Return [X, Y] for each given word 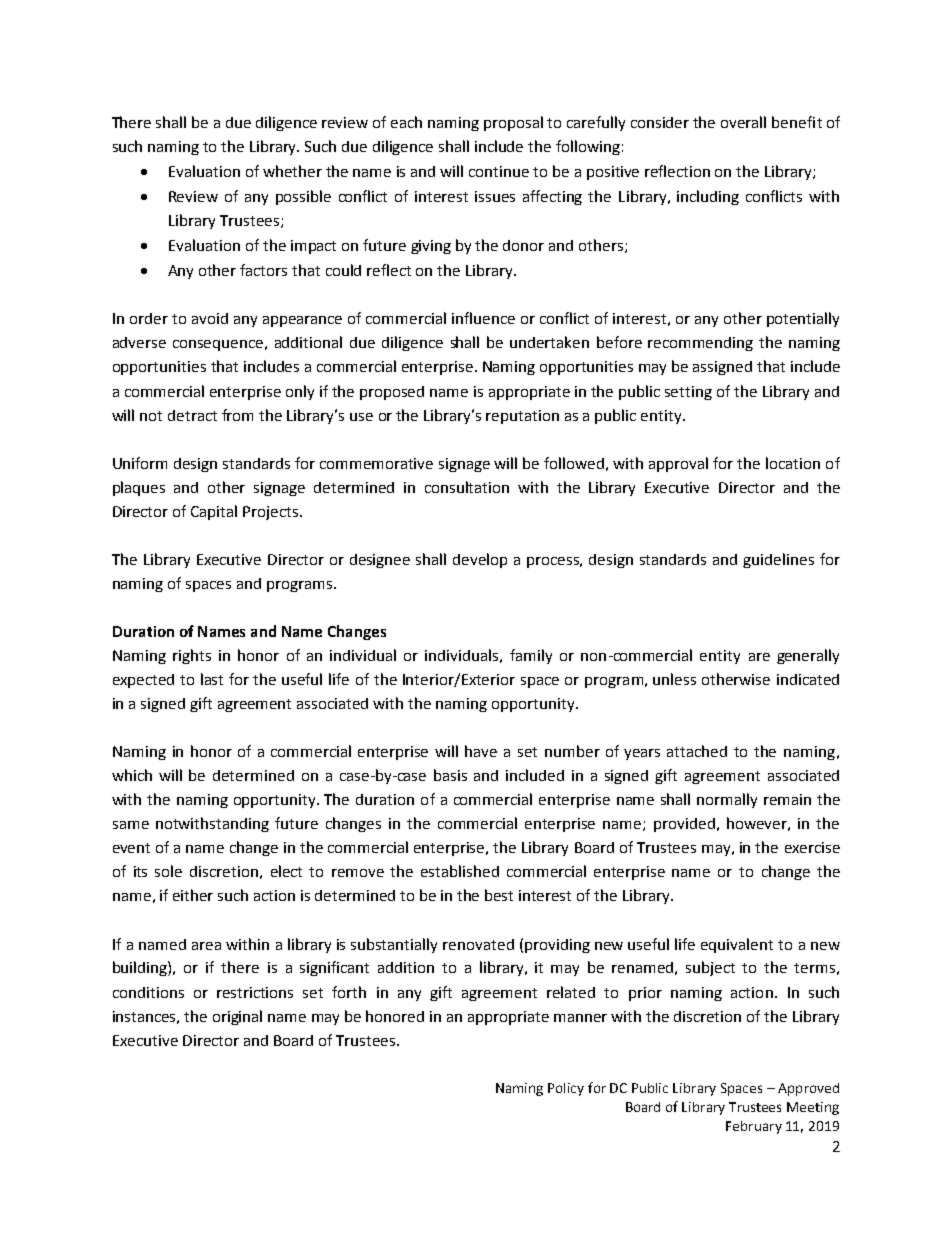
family [531, 656]
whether [292, 171]
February [754, 1127]
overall [743, 122]
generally [808, 656]
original [237, 1017]
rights [192, 656]
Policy [566, 1089]
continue [499, 171]
